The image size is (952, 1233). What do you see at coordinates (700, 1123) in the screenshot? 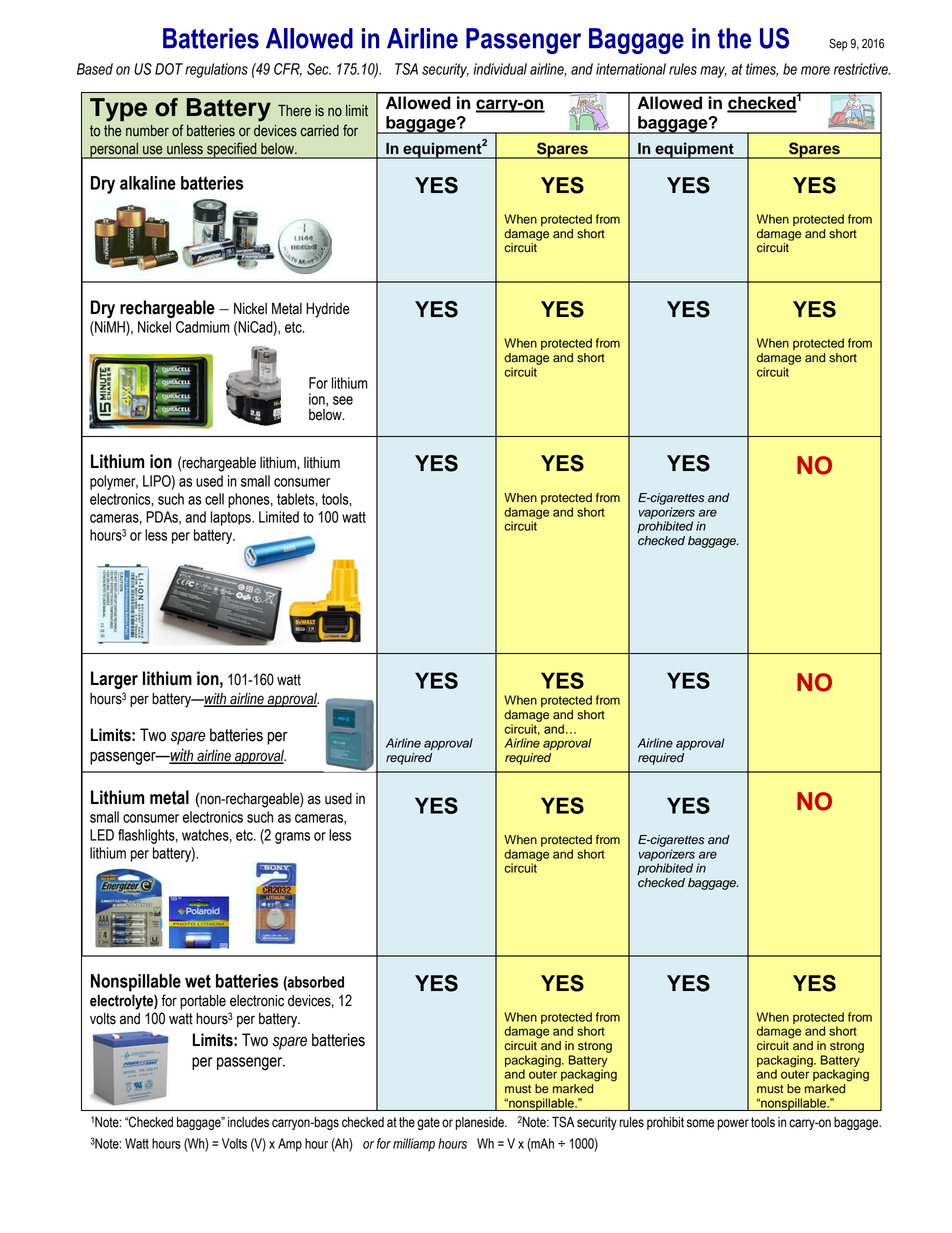
I see `some` at bounding box center [700, 1123].
